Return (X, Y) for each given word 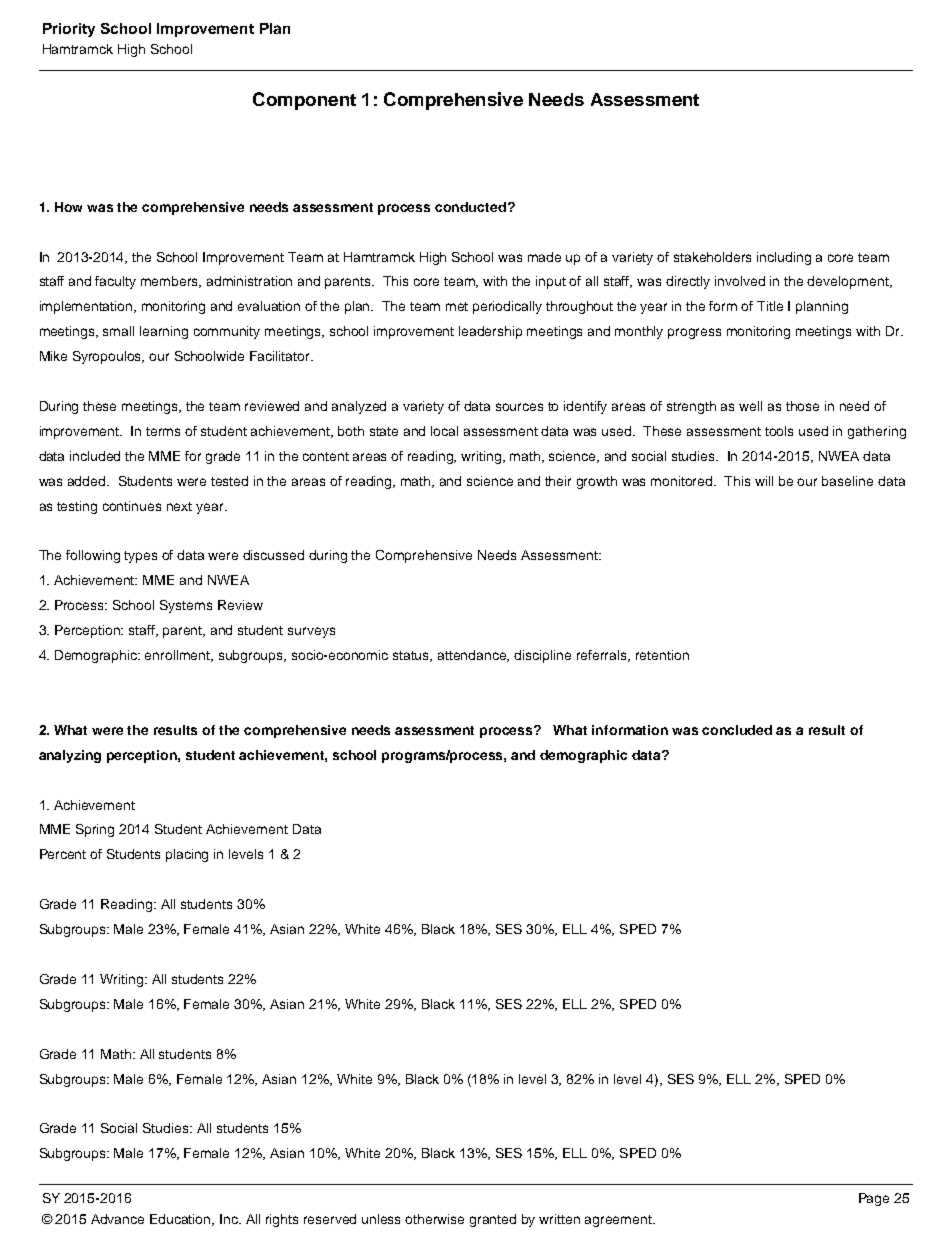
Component (304, 101)
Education (181, 1220)
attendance (473, 656)
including (784, 258)
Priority (69, 30)
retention (662, 655)
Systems (186, 606)
